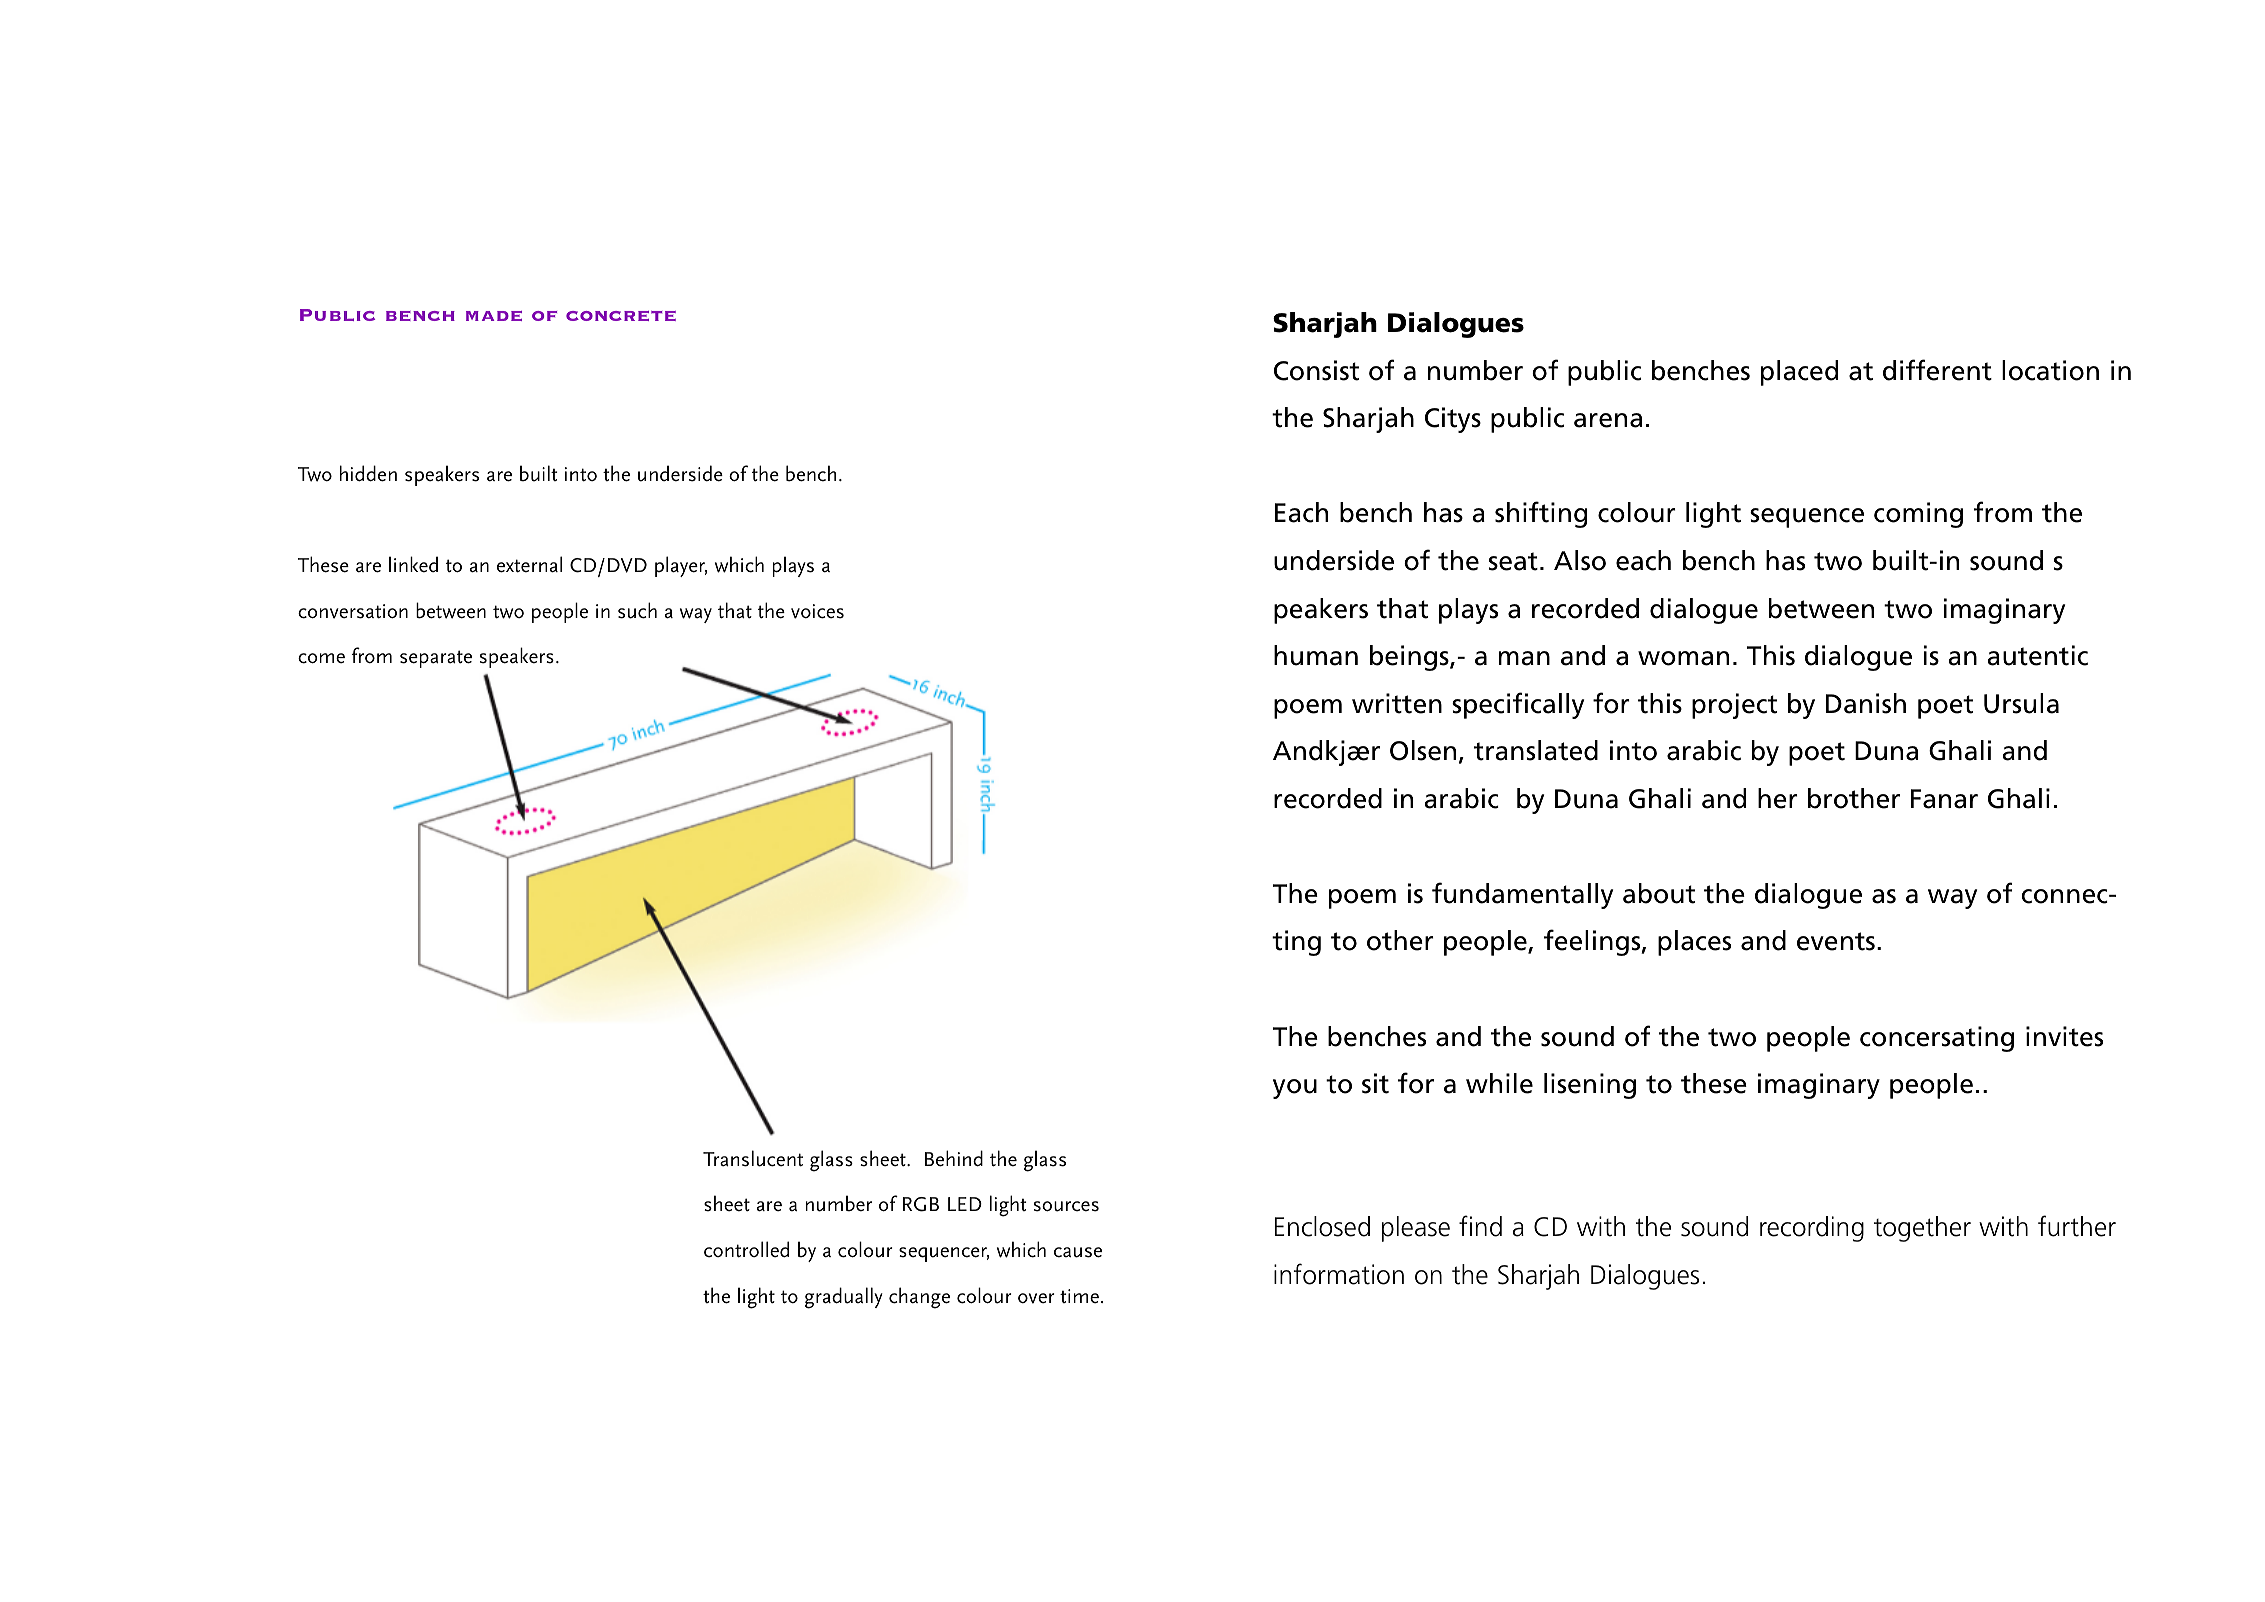 The height and width of the screenshot is (1602, 2265). Describe the element at coordinates (436, 659) in the screenshot. I see `separate` at that location.
